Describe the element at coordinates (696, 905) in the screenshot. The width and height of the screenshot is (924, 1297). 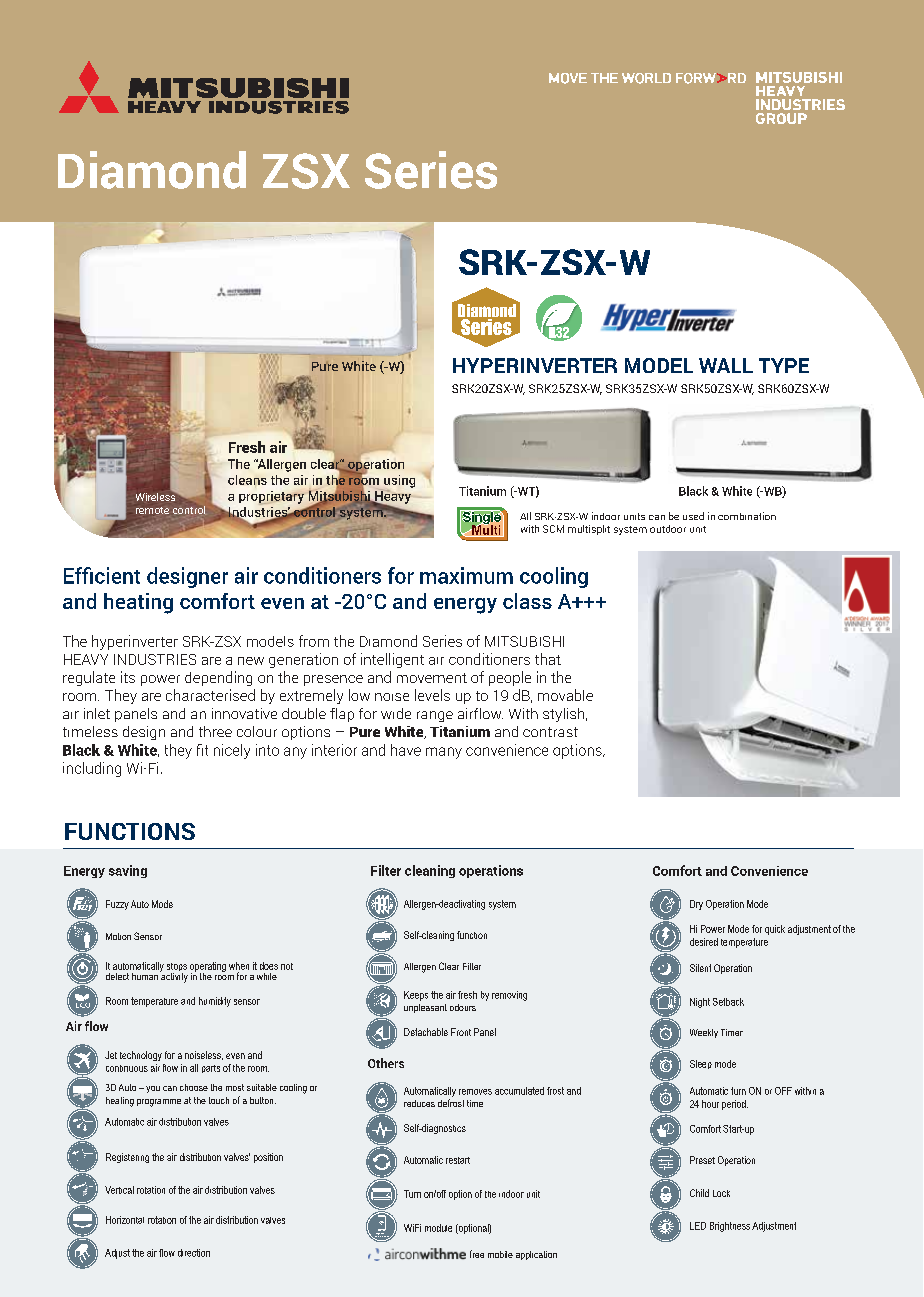
I see `Dry` at that location.
